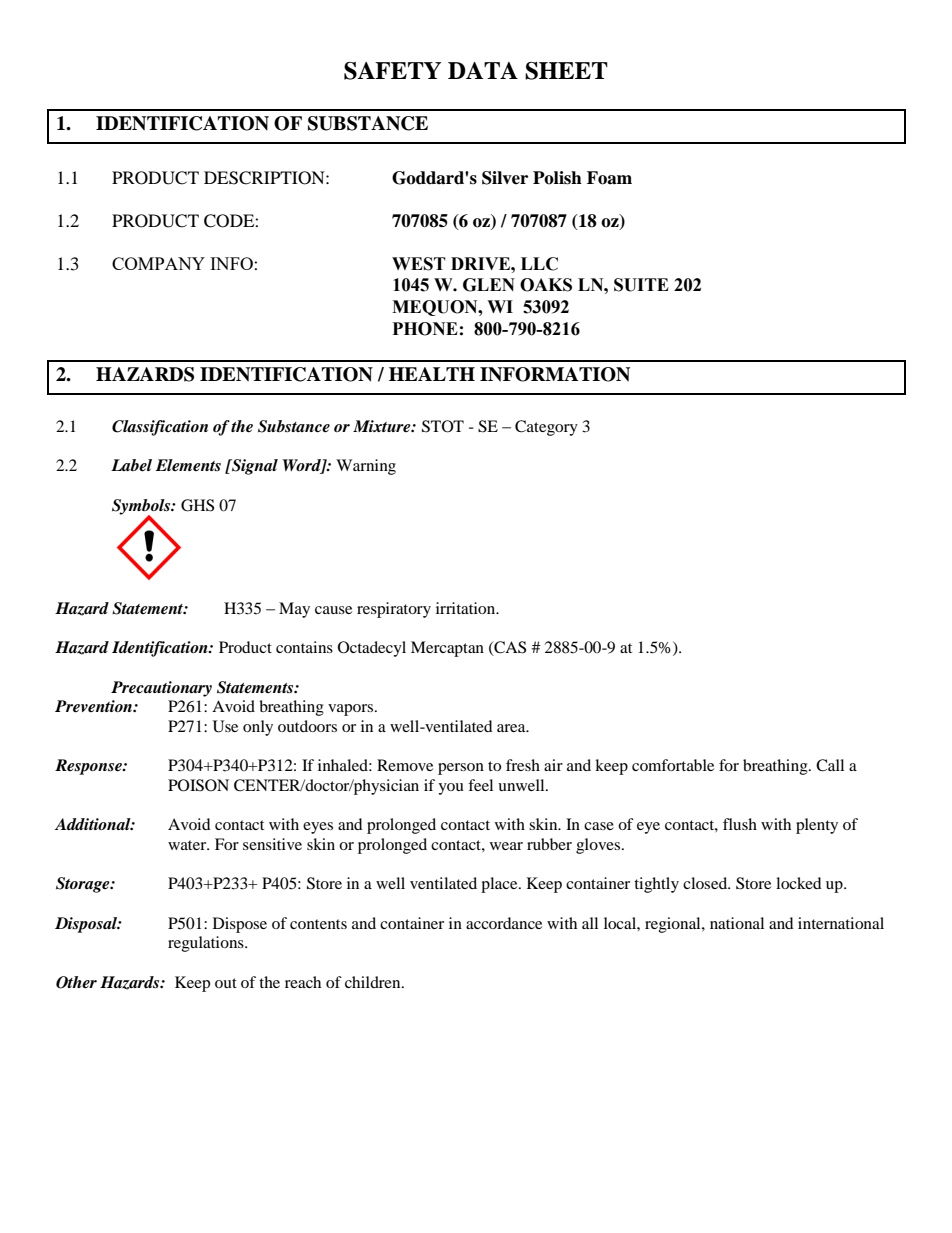  What do you see at coordinates (674, 925) in the screenshot?
I see `regional` at bounding box center [674, 925].
